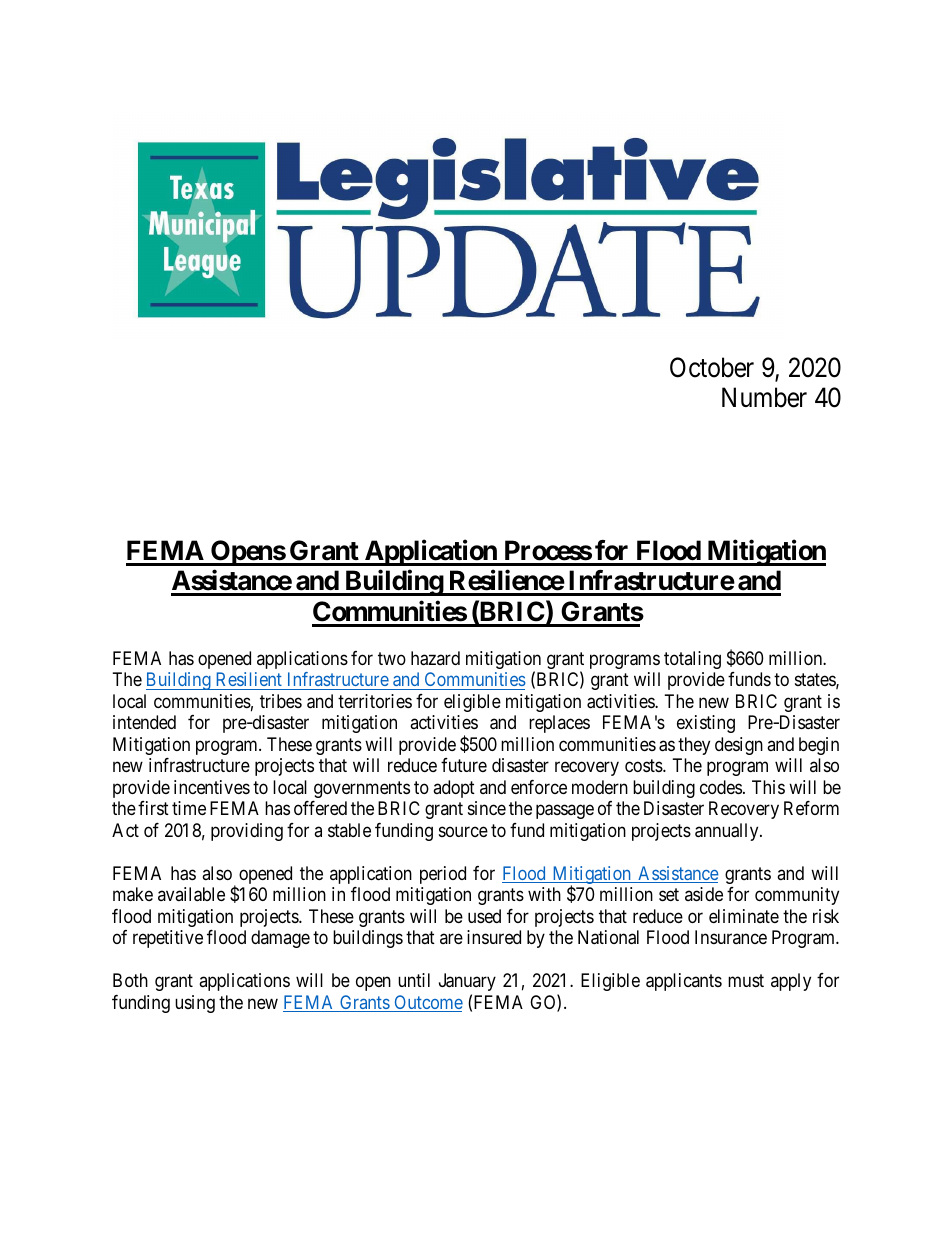 The height and width of the page is (1233, 952). I want to click on Number, so click(764, 397).
